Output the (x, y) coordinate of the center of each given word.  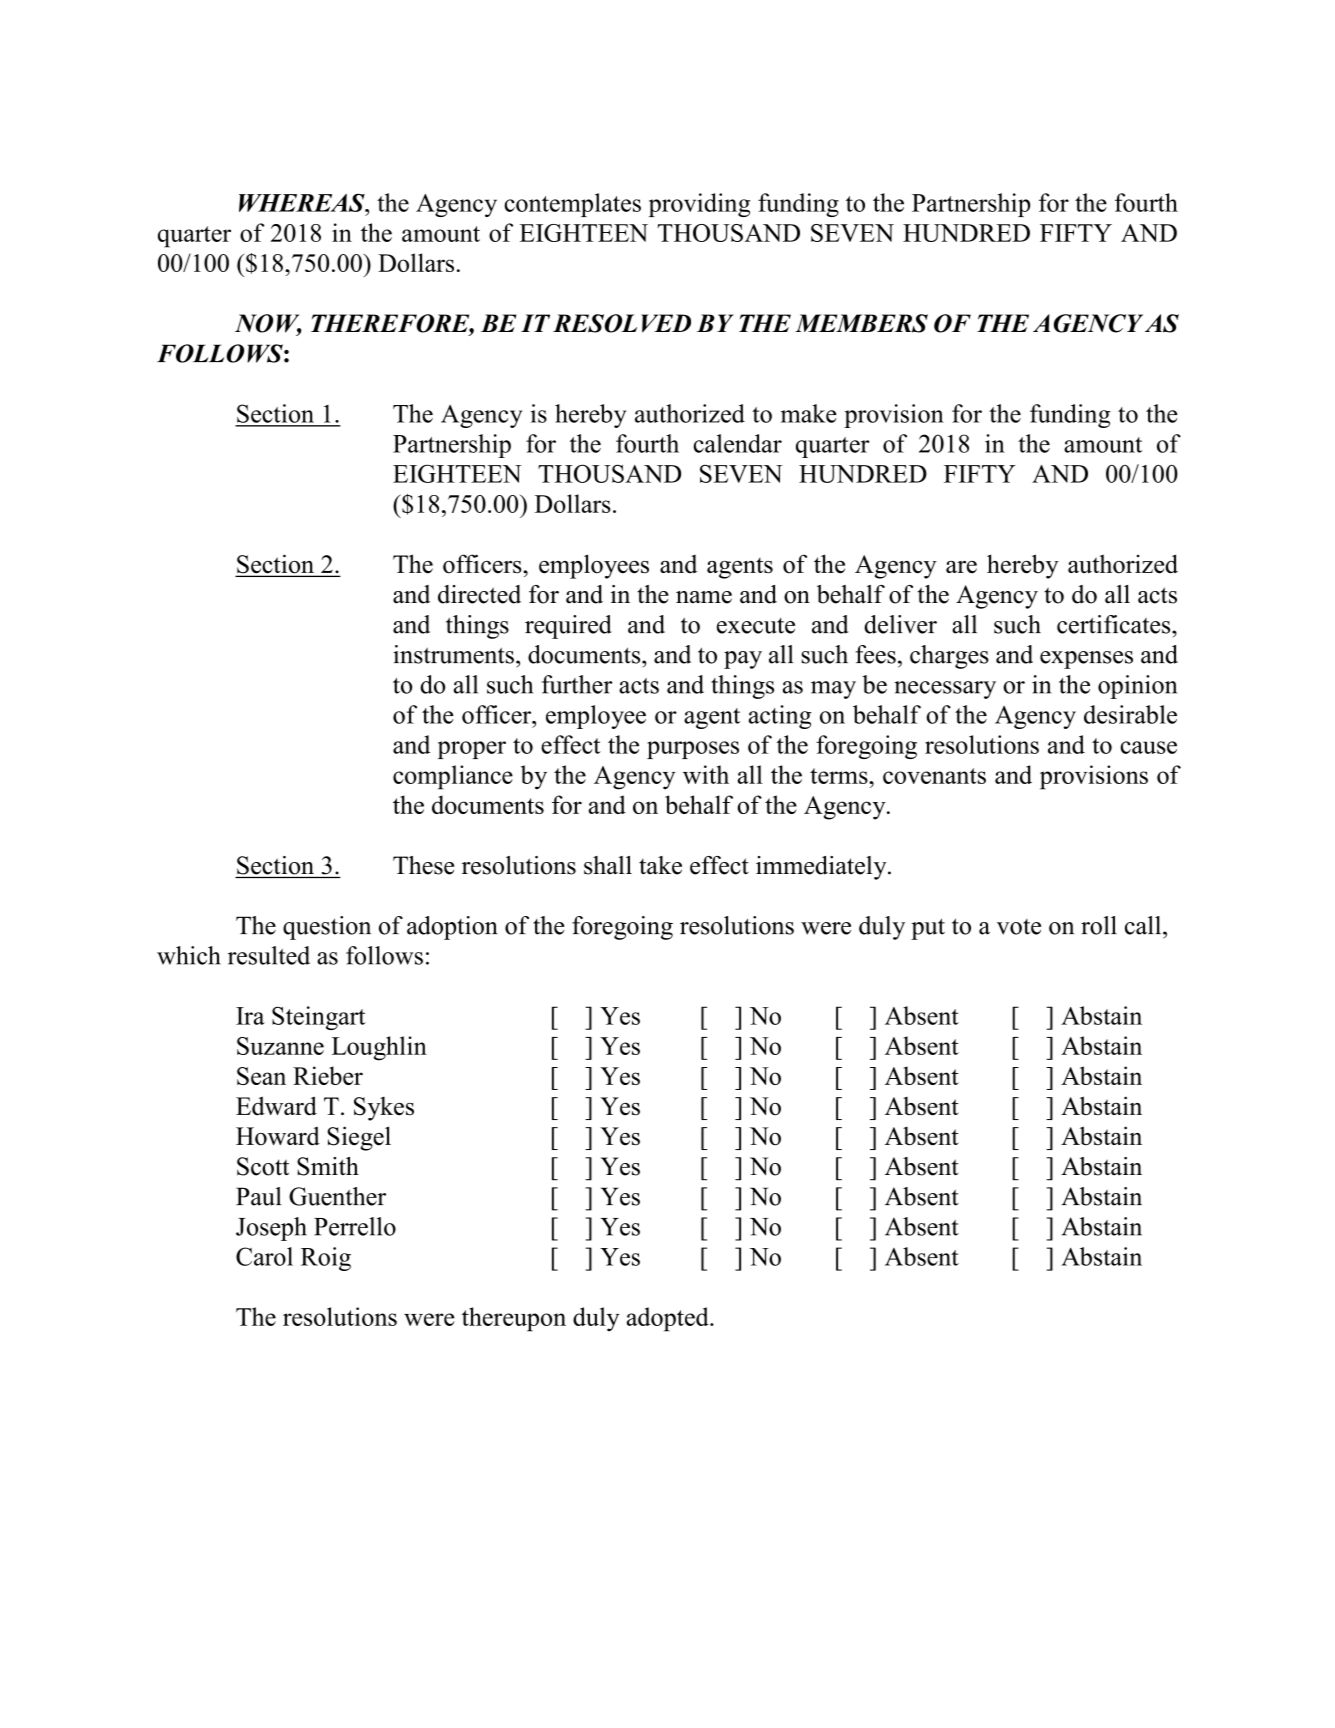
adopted (669, 1319)
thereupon (514, 1319)
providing (699, 205)
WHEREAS (303, 202)
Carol (264, 1256)
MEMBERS (861, 323)
